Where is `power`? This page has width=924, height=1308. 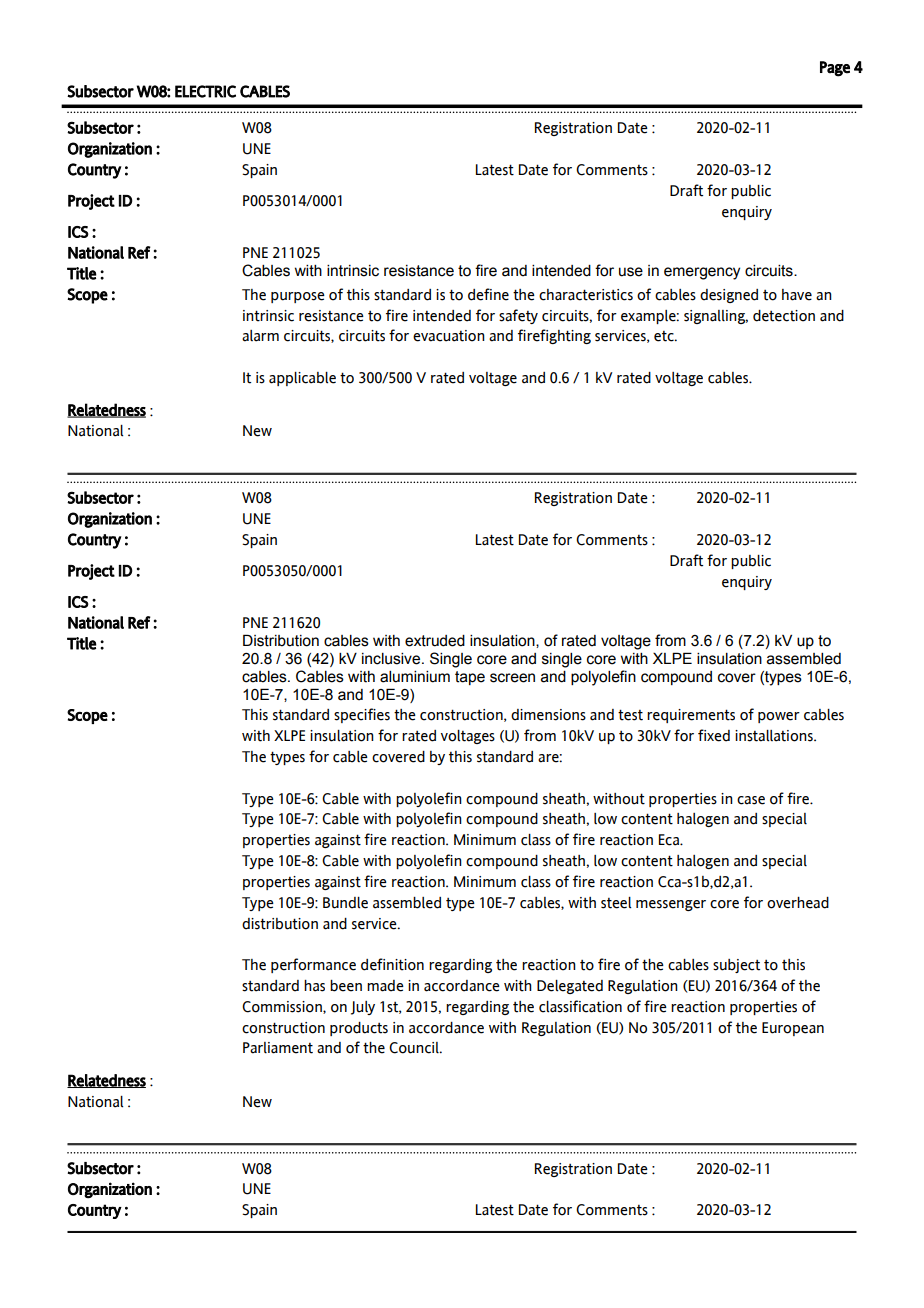 power is located at coordinates (779, 717).
